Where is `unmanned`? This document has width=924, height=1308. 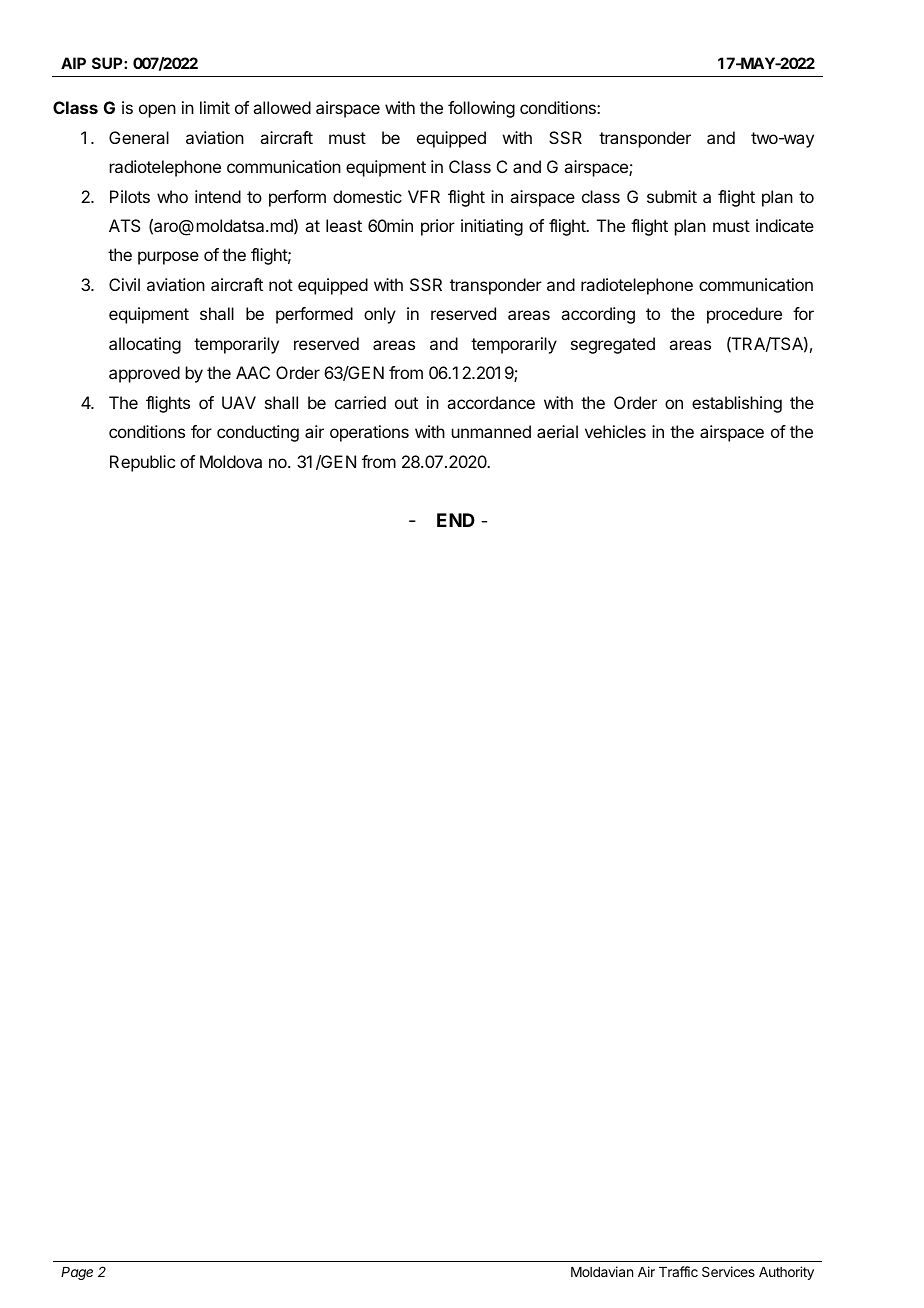 unmanned is located at coordinates (491, 431).
